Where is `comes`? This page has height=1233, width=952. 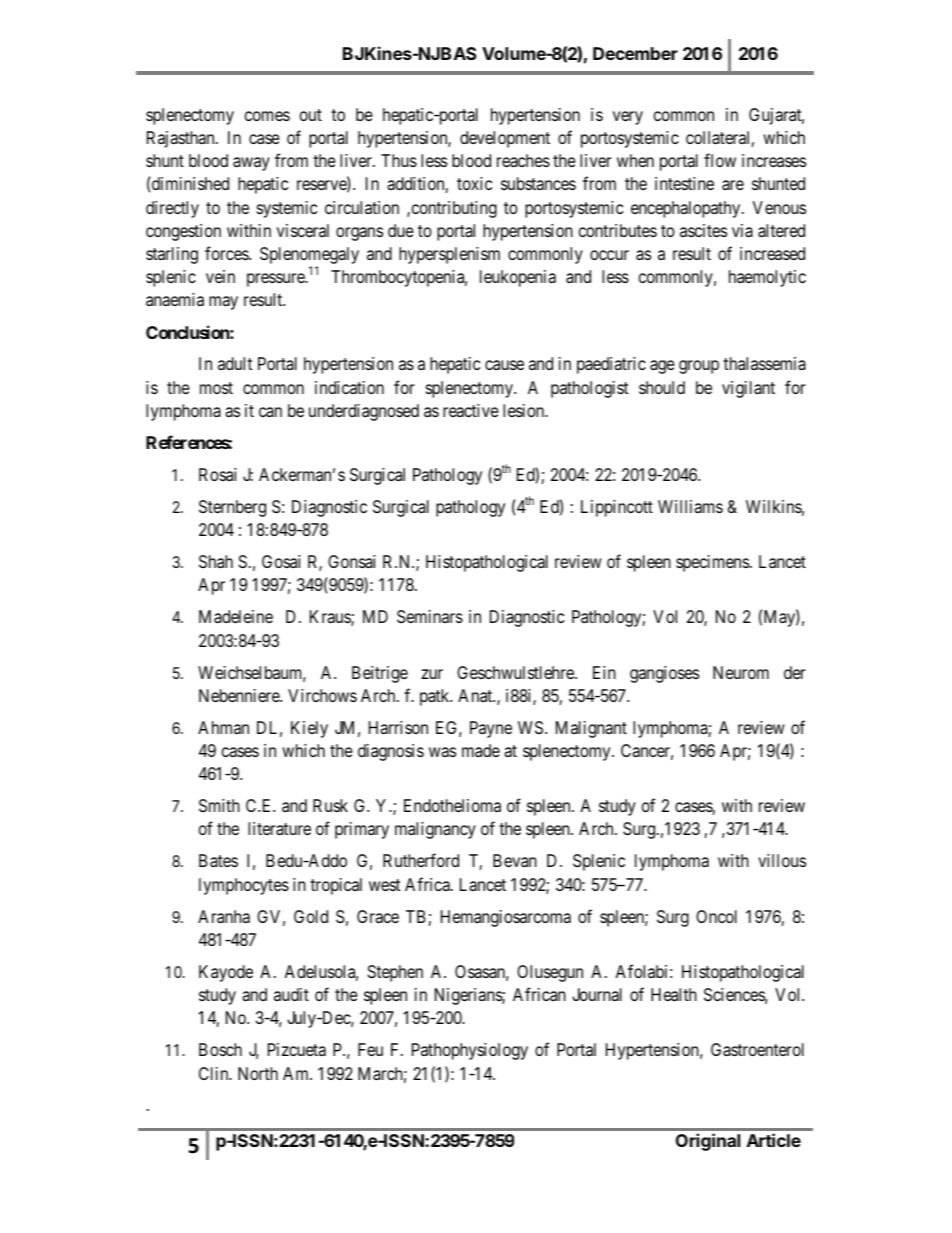 comes is located at coordinates (267, 116).
